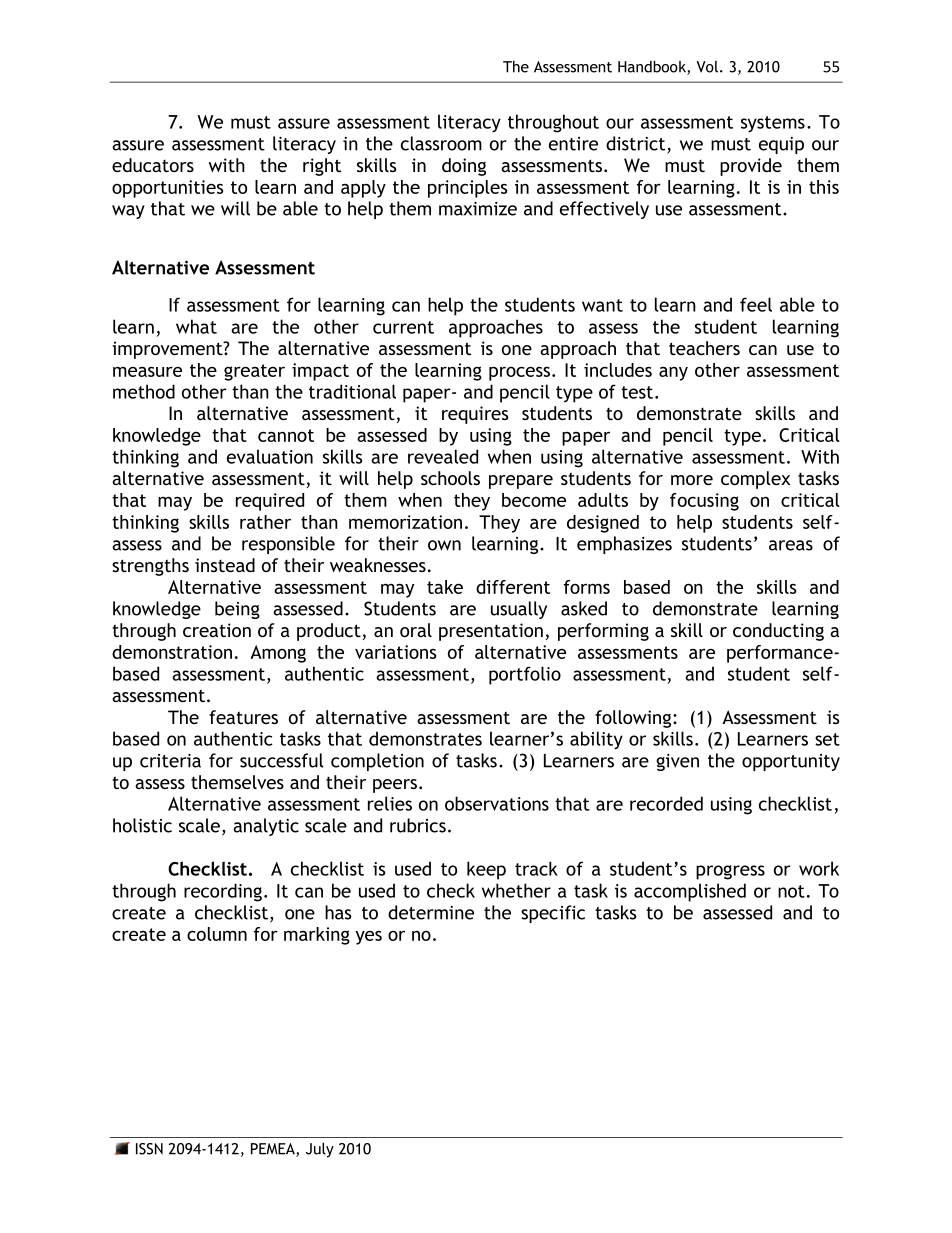  Describe the element at coordinates (320, 1150) in the screenshot. I see `July` at that location.
